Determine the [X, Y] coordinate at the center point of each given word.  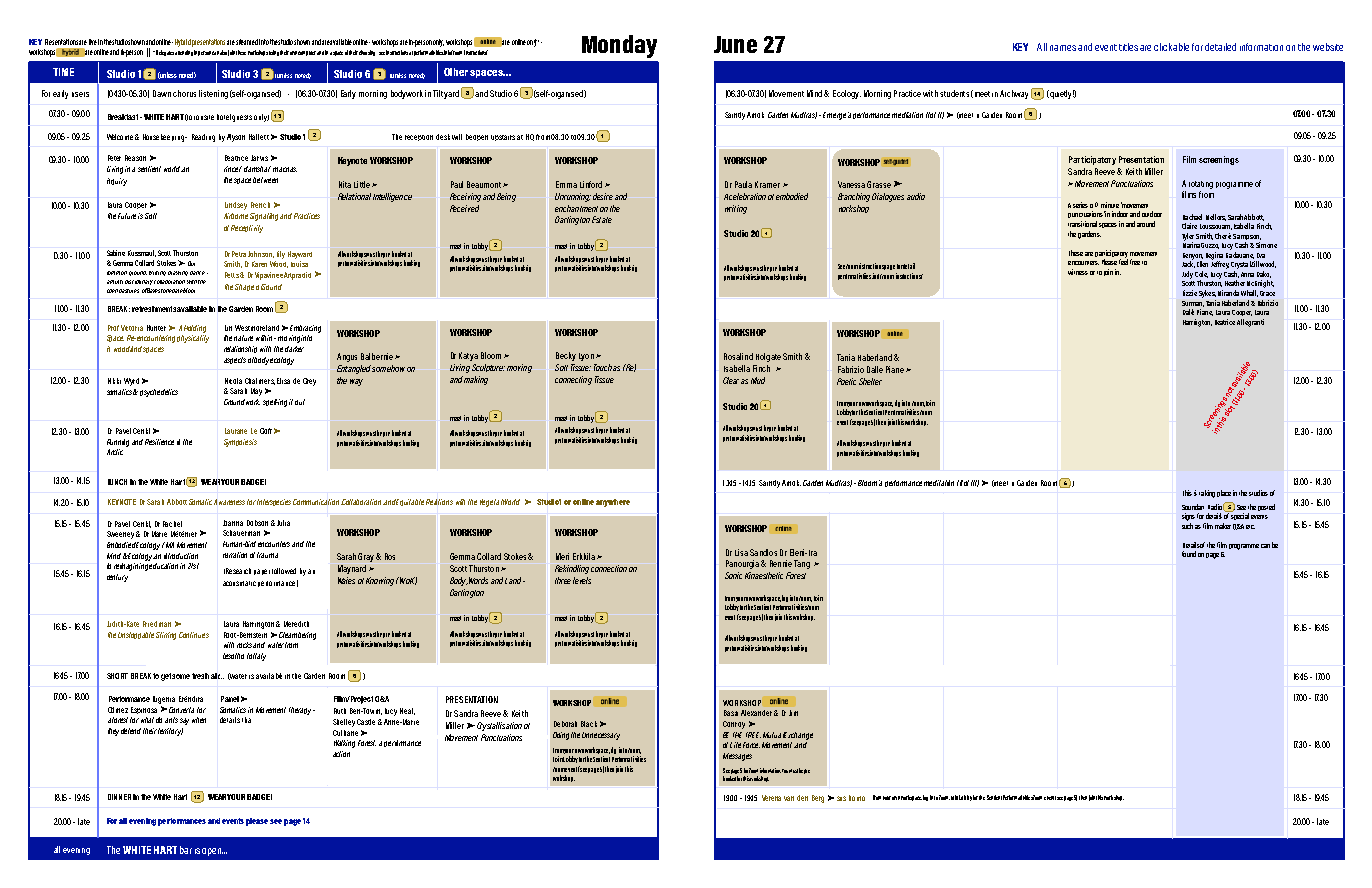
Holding [195, 329]
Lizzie [1190, 293]
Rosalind [738, 356]
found [1189, 554]
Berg [818, 799]
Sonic [733, 575]
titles [1128, 47]
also [223, 52]
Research [237, 571]
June [735, 44]
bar [186, 850]
